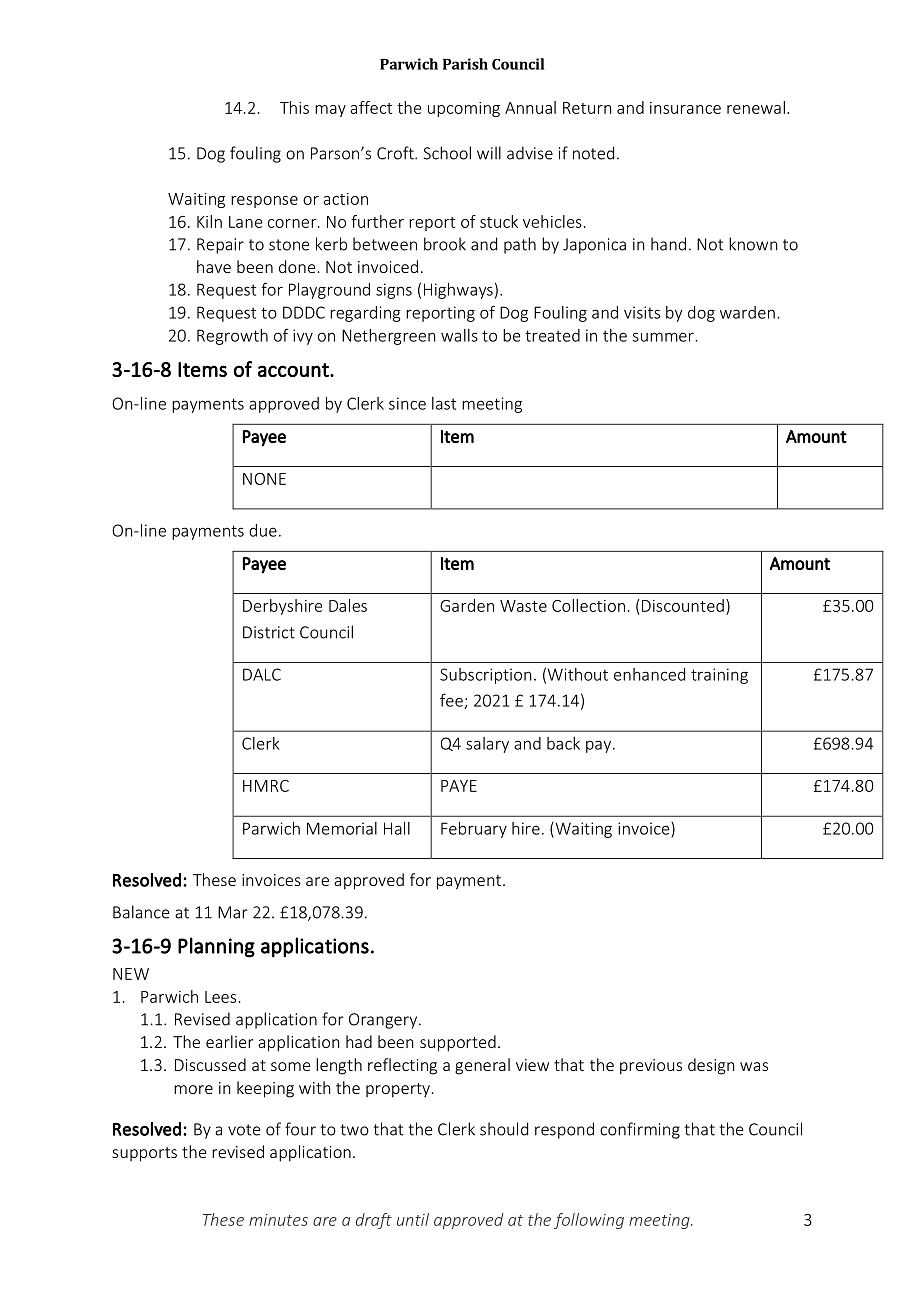 This image has width=924, height=1308. I want to click on Discounted, so click(683, 605).
